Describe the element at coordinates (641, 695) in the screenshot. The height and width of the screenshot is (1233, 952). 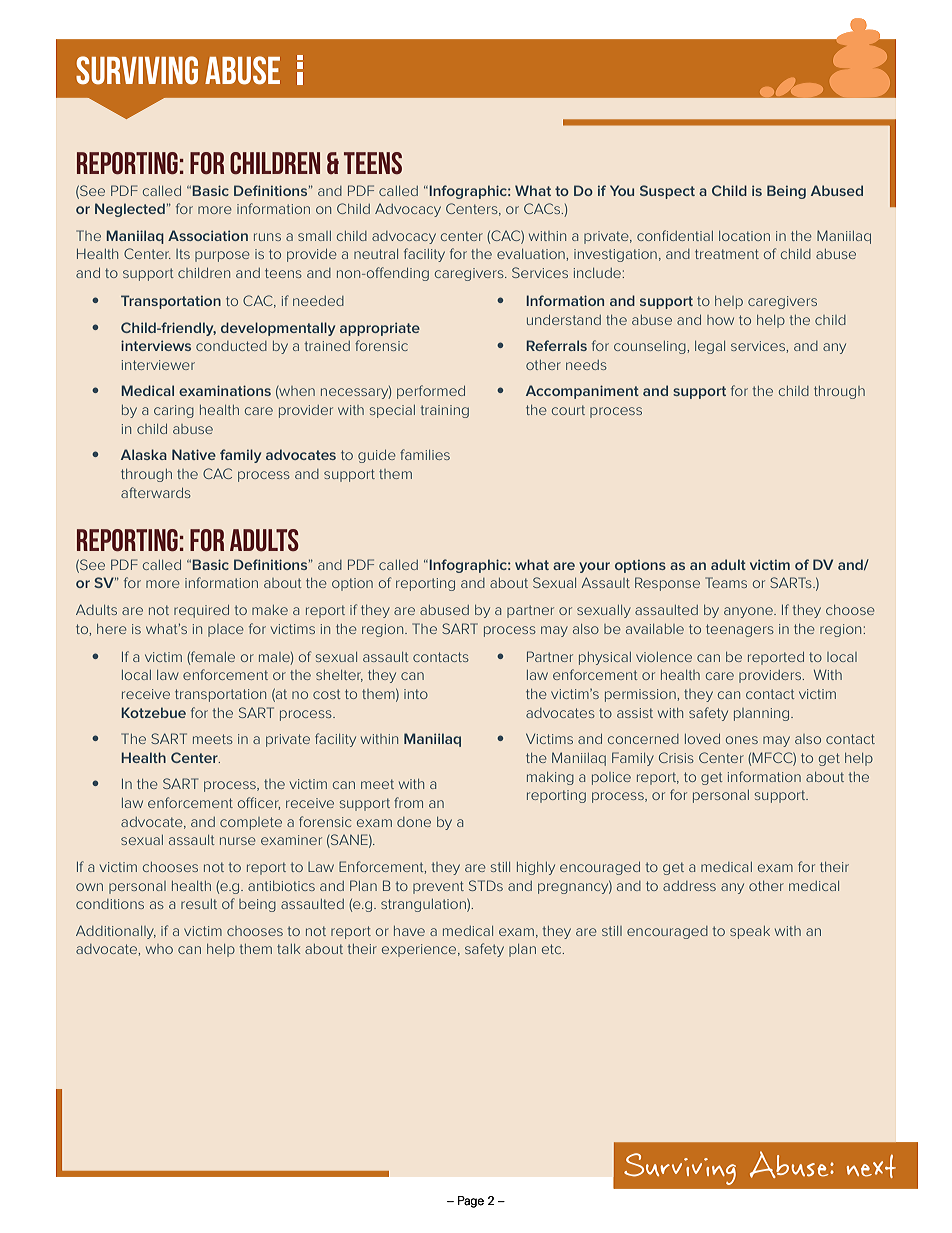
I see `permission` at that location.
